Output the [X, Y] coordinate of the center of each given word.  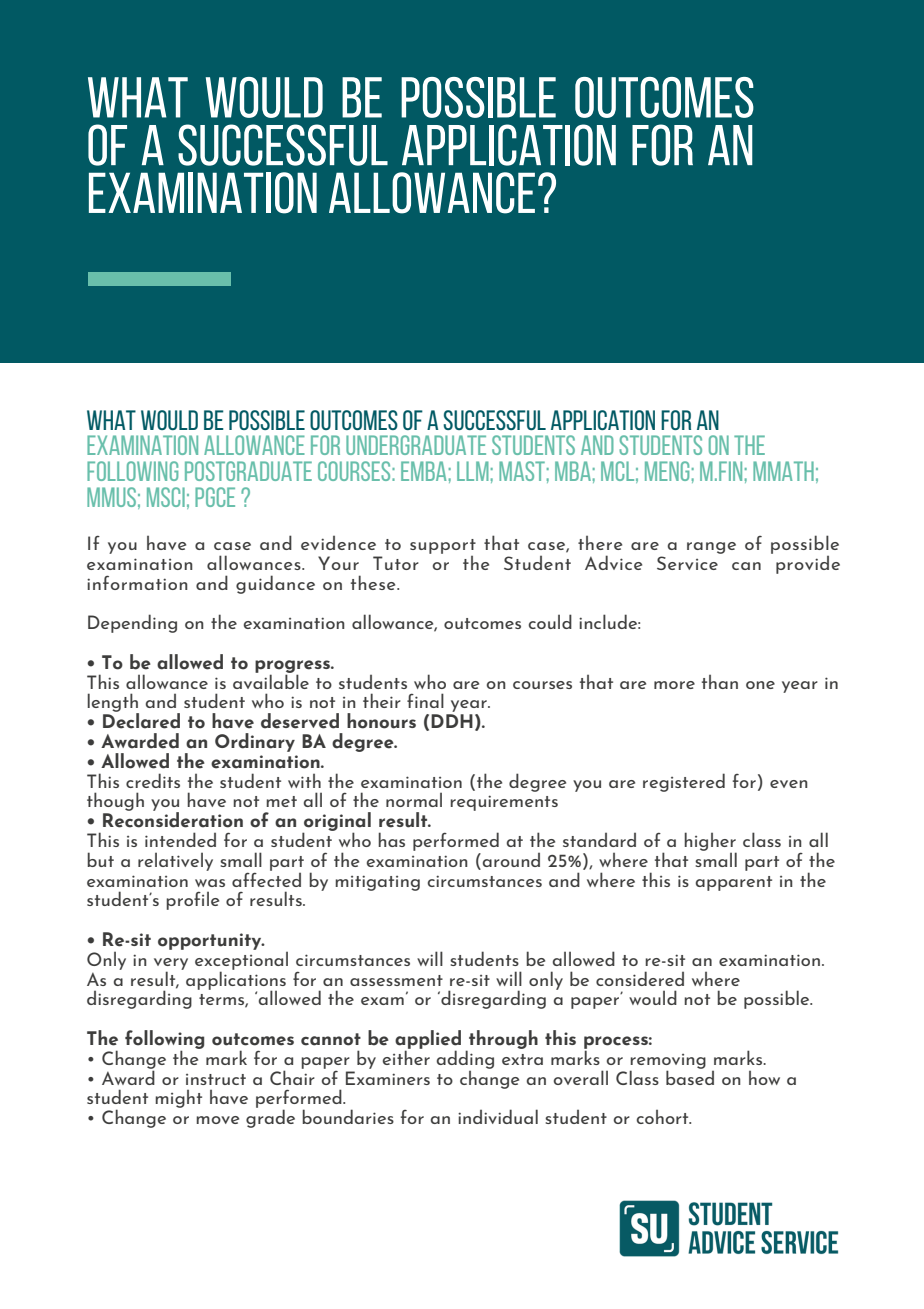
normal [414, 800]
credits [153, 780]
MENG [667, 471]
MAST [522, 471]
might [178, 1099]
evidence [338, 543]
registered [684, 782]
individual [498, 1116]
